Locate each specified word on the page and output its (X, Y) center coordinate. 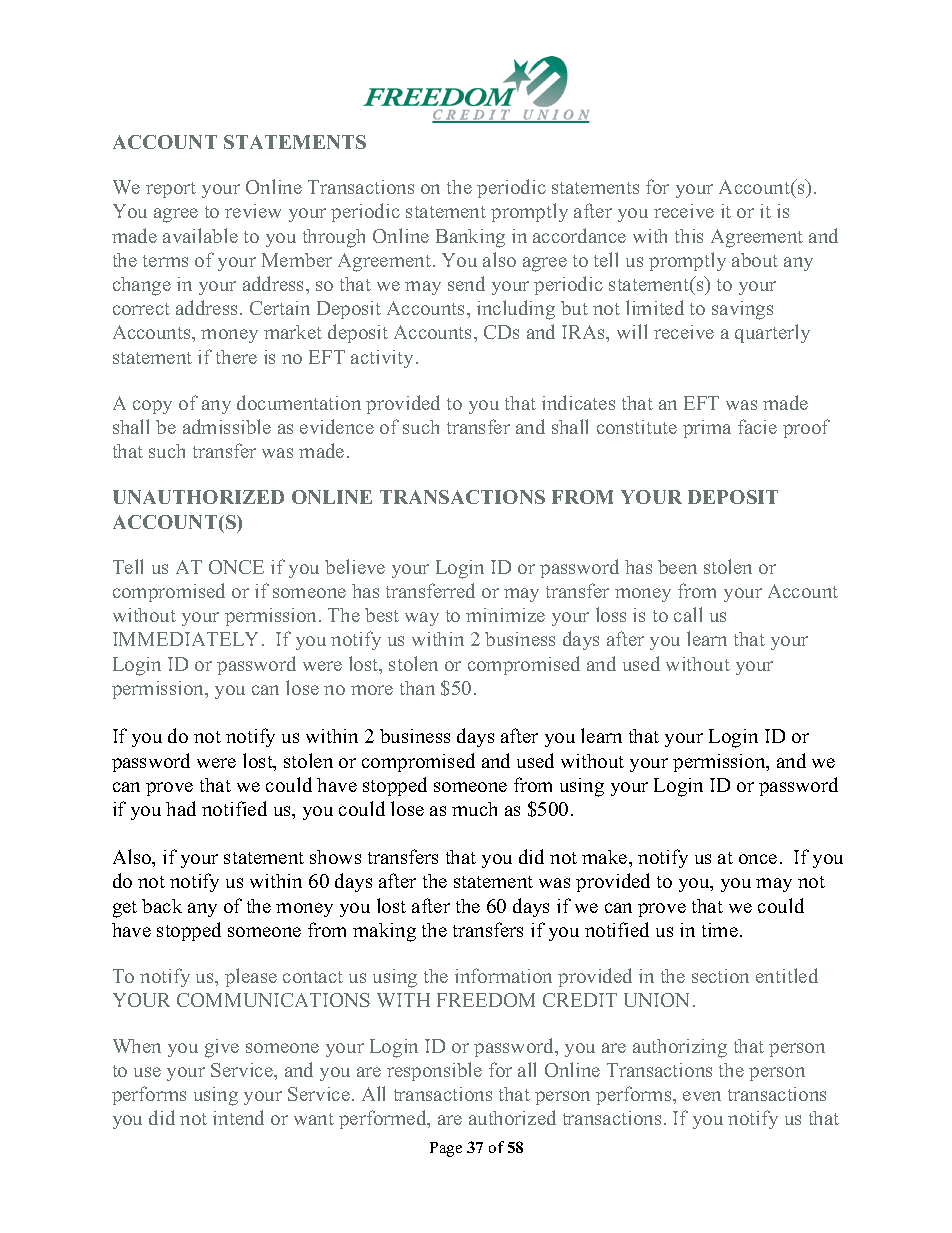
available (200, 235)
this (689, 236)
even (702, 1096)
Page (446, 1149)
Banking (470, 238)
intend (238, 1117)
